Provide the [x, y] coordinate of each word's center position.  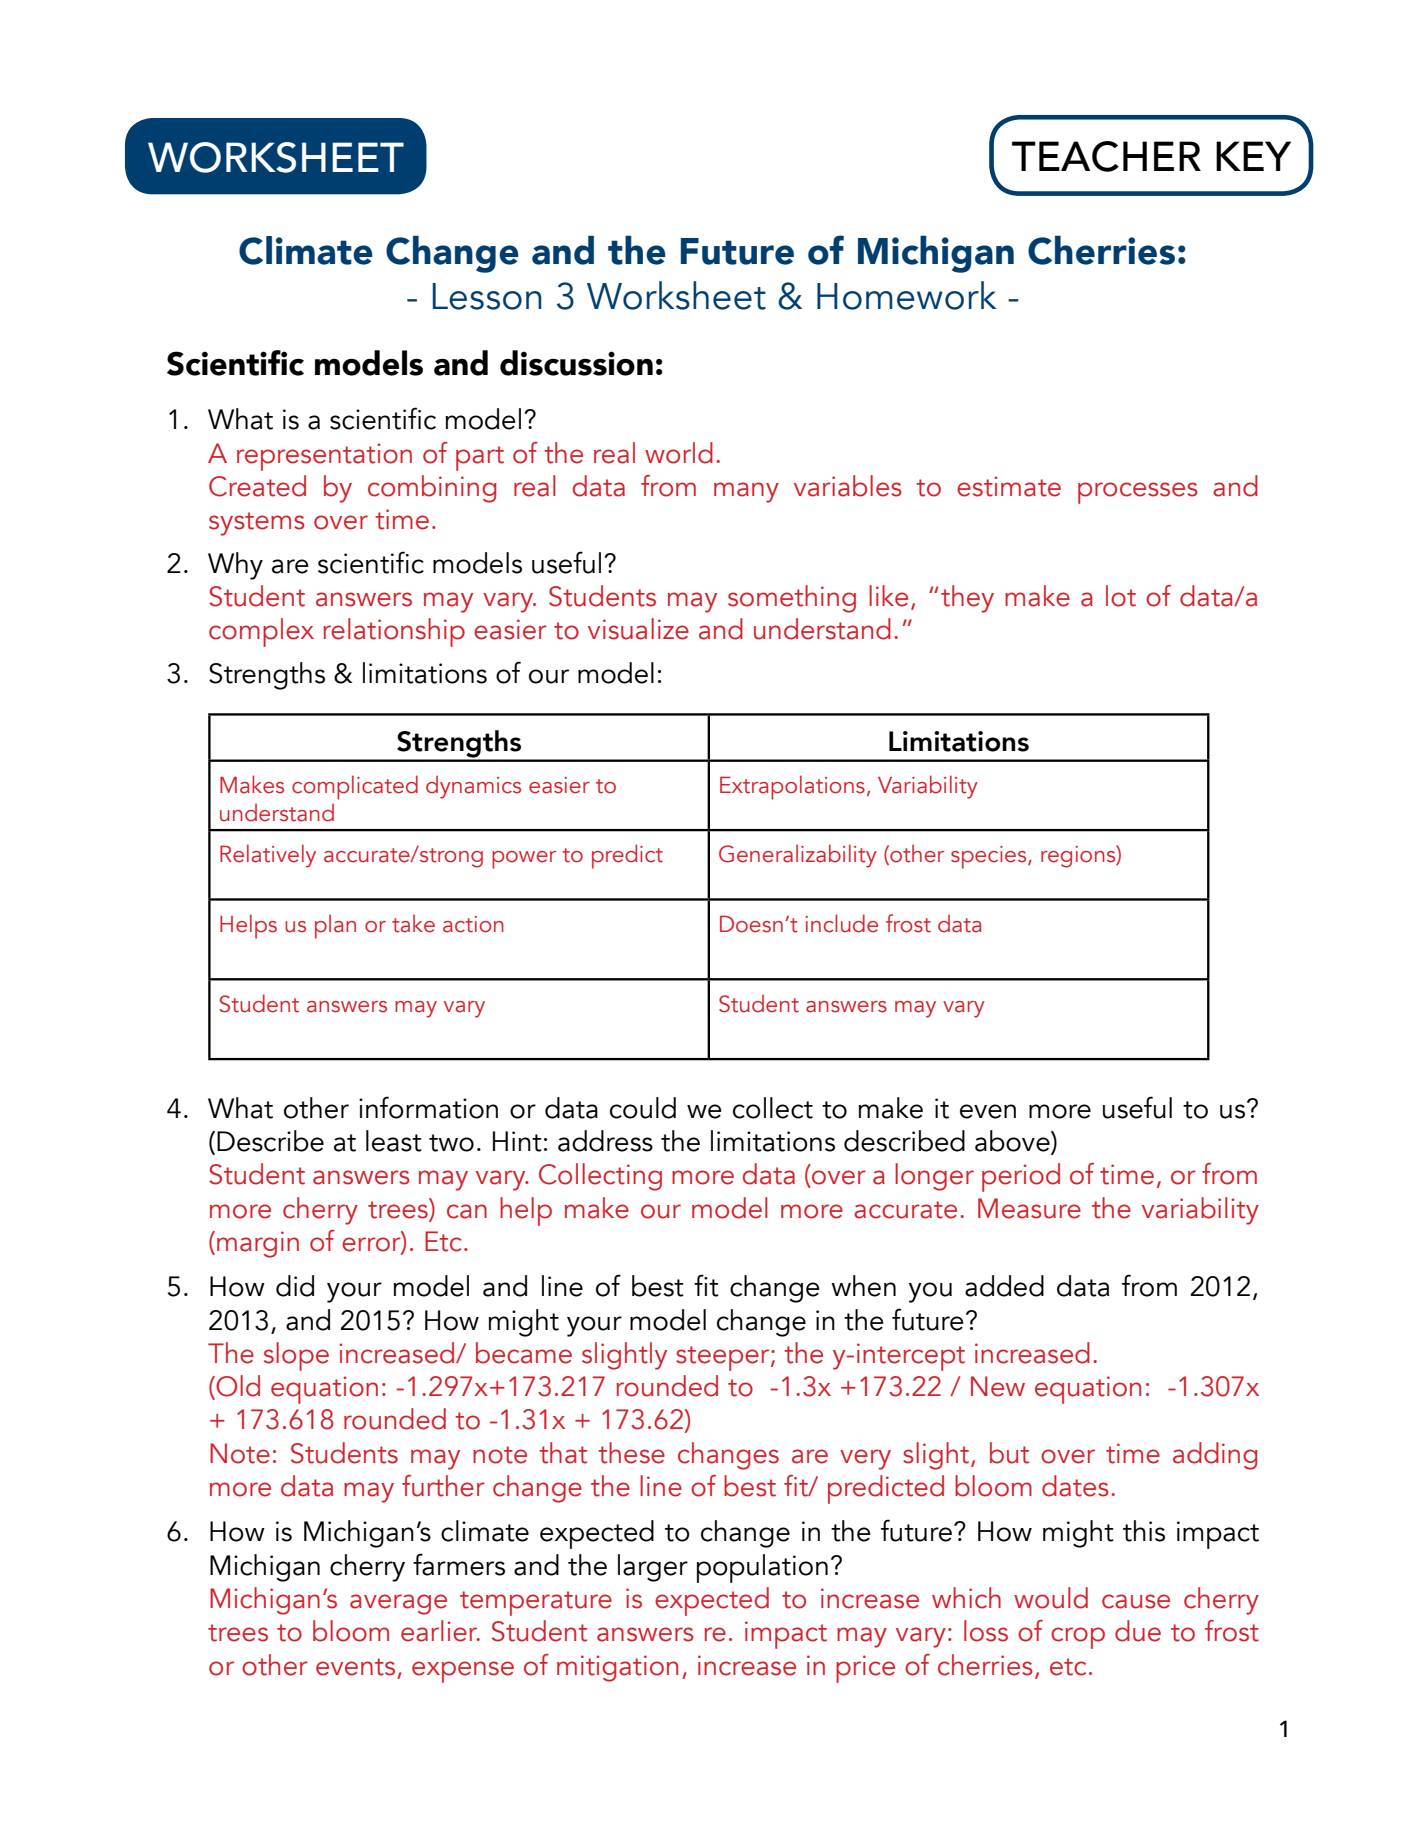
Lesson [487, 296]
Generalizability [798, 856]
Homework [906, 295]
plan [335, 926]
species [990, 857]
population [762, 1568]
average [398, 1604]
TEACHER [1106, 156]
